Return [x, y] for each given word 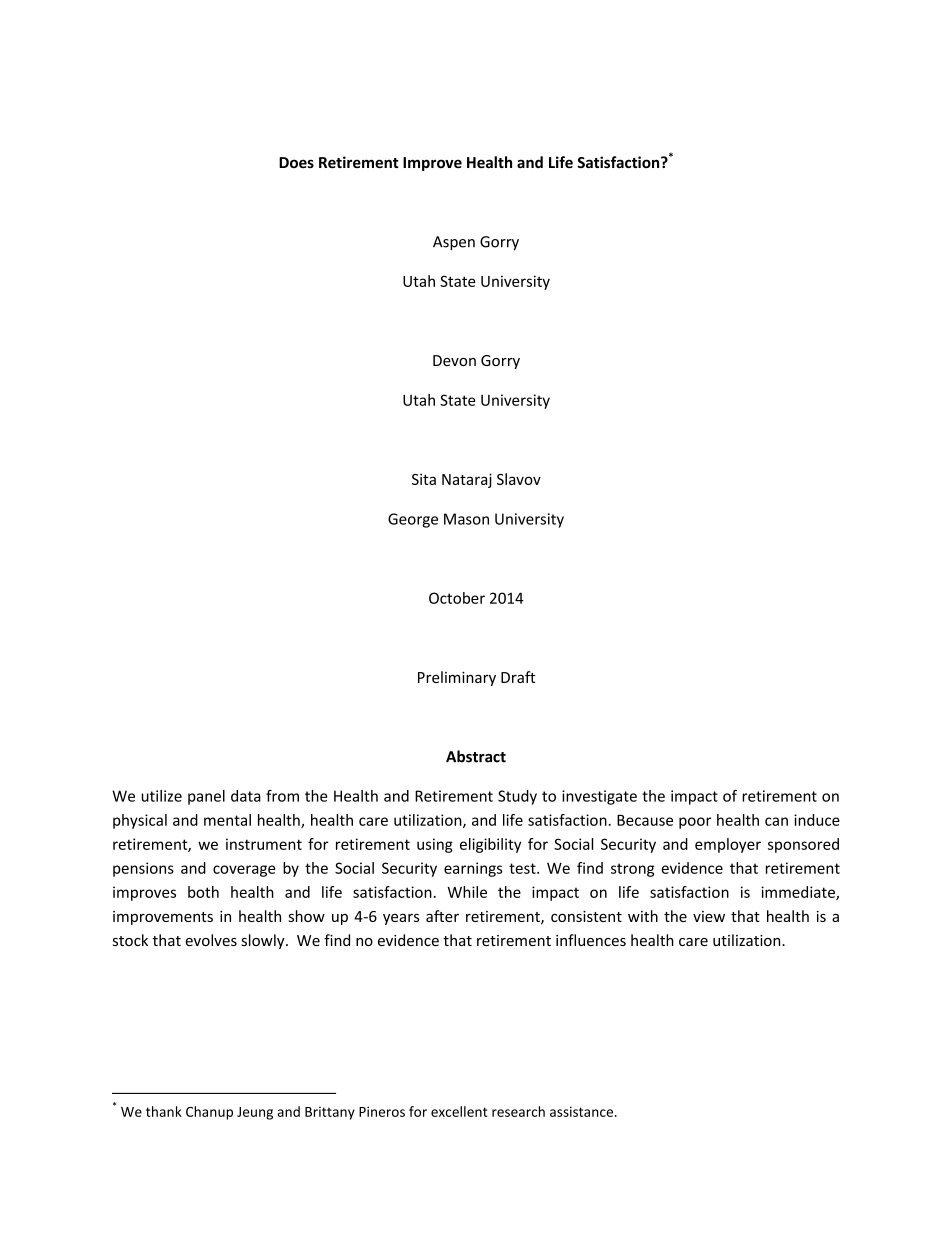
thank [164, 1111]
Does [296, 162]
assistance [583, 1111]
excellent [459, 1111]
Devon [454, 360]
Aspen [454, 243]
